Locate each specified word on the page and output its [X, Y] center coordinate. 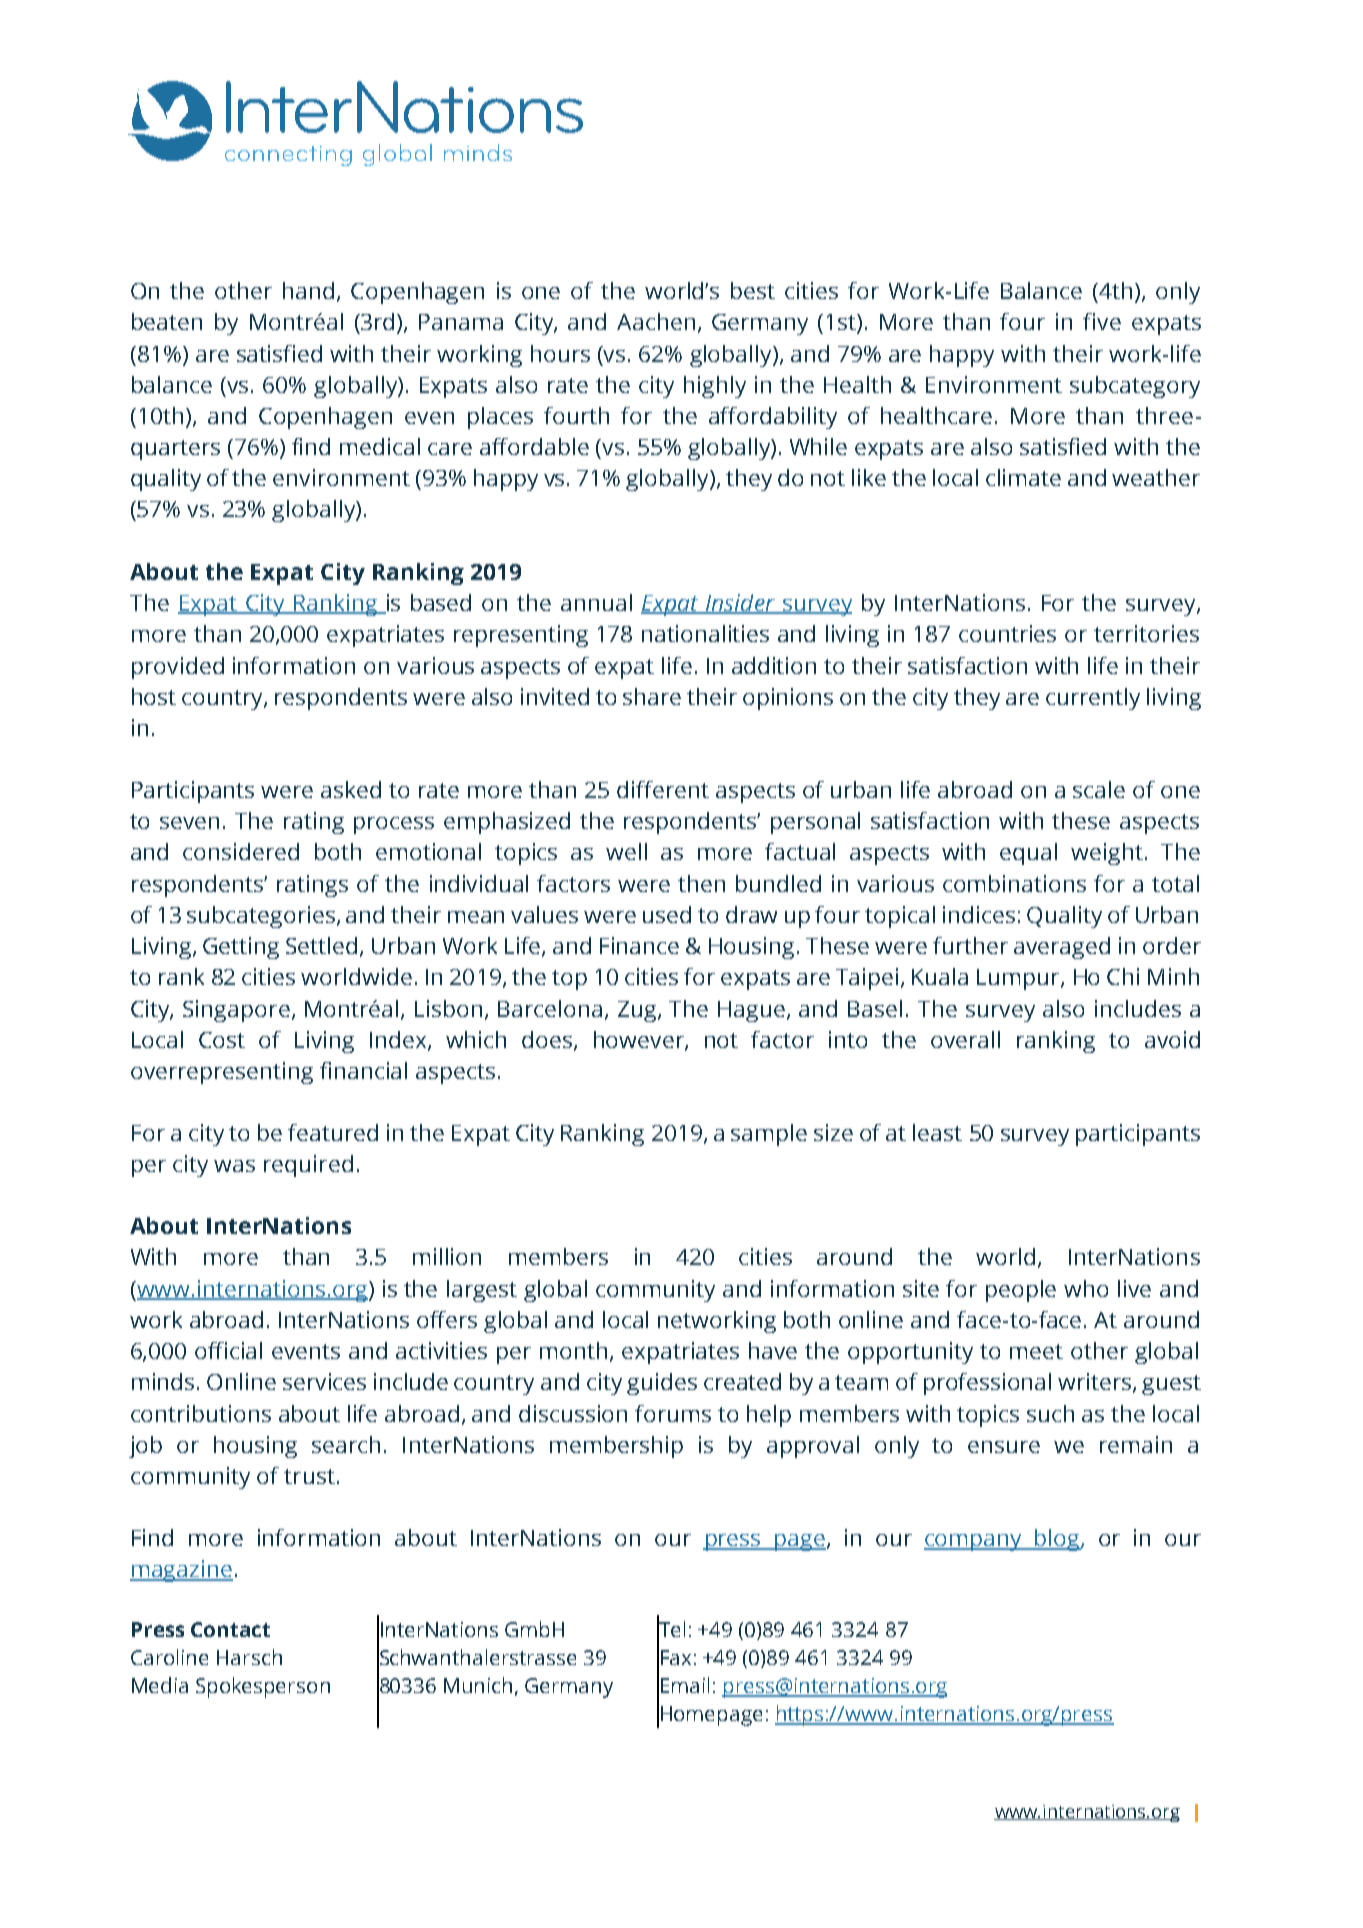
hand [308, 290]
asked [351, 789]
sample [769, 1135]
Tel [671, 1629]
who [1086, 1288]
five [1102, 321]
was [234, 1166]
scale [1099, 789]
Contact [230, 1629]
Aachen [656, 321]
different [663, 789]
